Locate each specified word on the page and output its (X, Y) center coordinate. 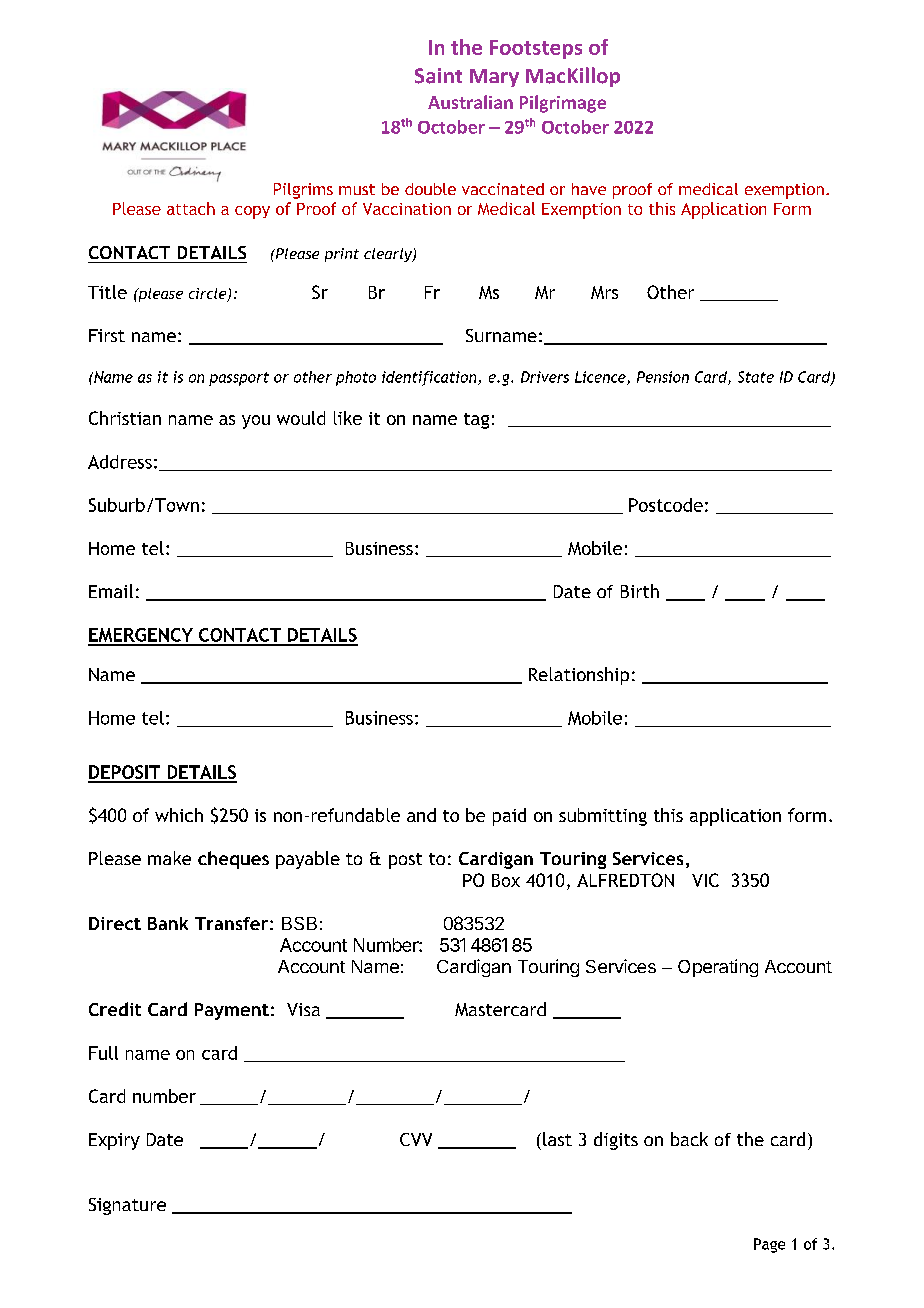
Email (111, 591)
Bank (168, 923)
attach (191, 208)
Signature (127, 1206)
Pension (663, 377)
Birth (640, 591)
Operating (718, 968)
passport (239, 379)
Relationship (579, 676)
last (557, 1139)
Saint (438, 76)
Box (506, 880)
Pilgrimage (563, 104)
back (689, 1139)
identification (430, 378)
